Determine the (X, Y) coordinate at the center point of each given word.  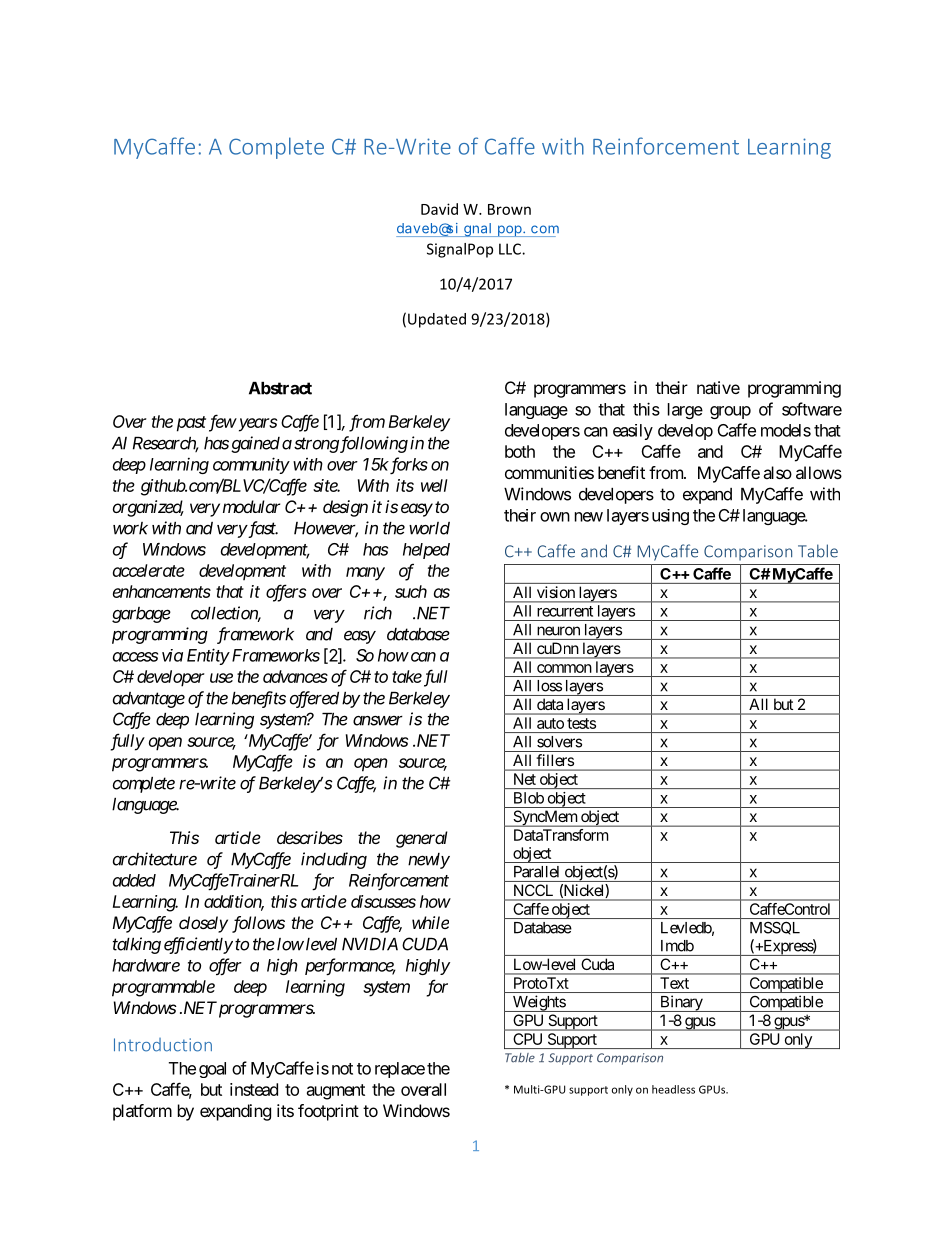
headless (673, 1089)
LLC (511, 249)
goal (212, 1070)
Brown (509, 209)
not (342, 1069)
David (439, 209)
